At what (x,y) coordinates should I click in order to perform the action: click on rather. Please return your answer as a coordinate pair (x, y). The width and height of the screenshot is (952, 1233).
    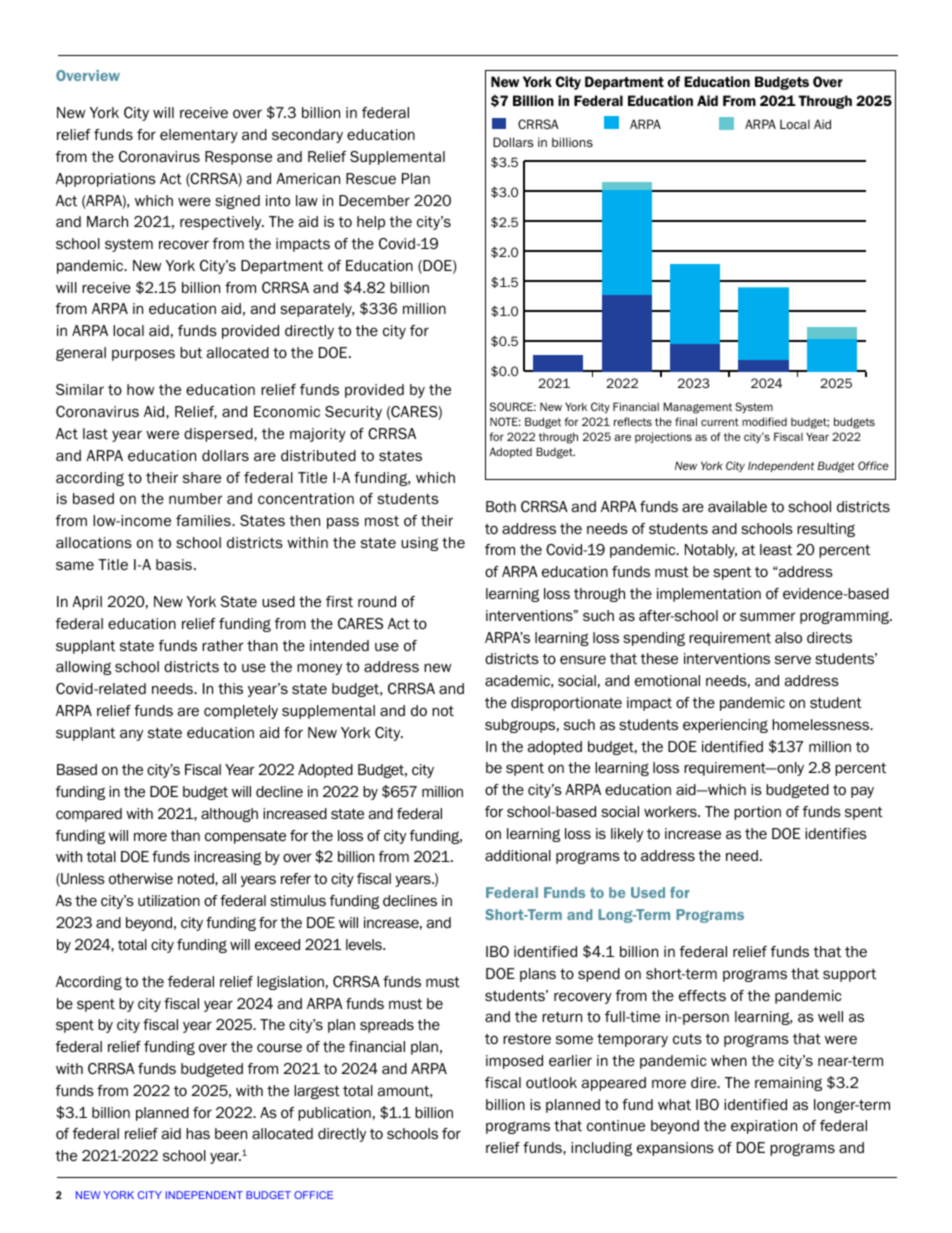
    Looking at the image, I should click on (223, 645).
